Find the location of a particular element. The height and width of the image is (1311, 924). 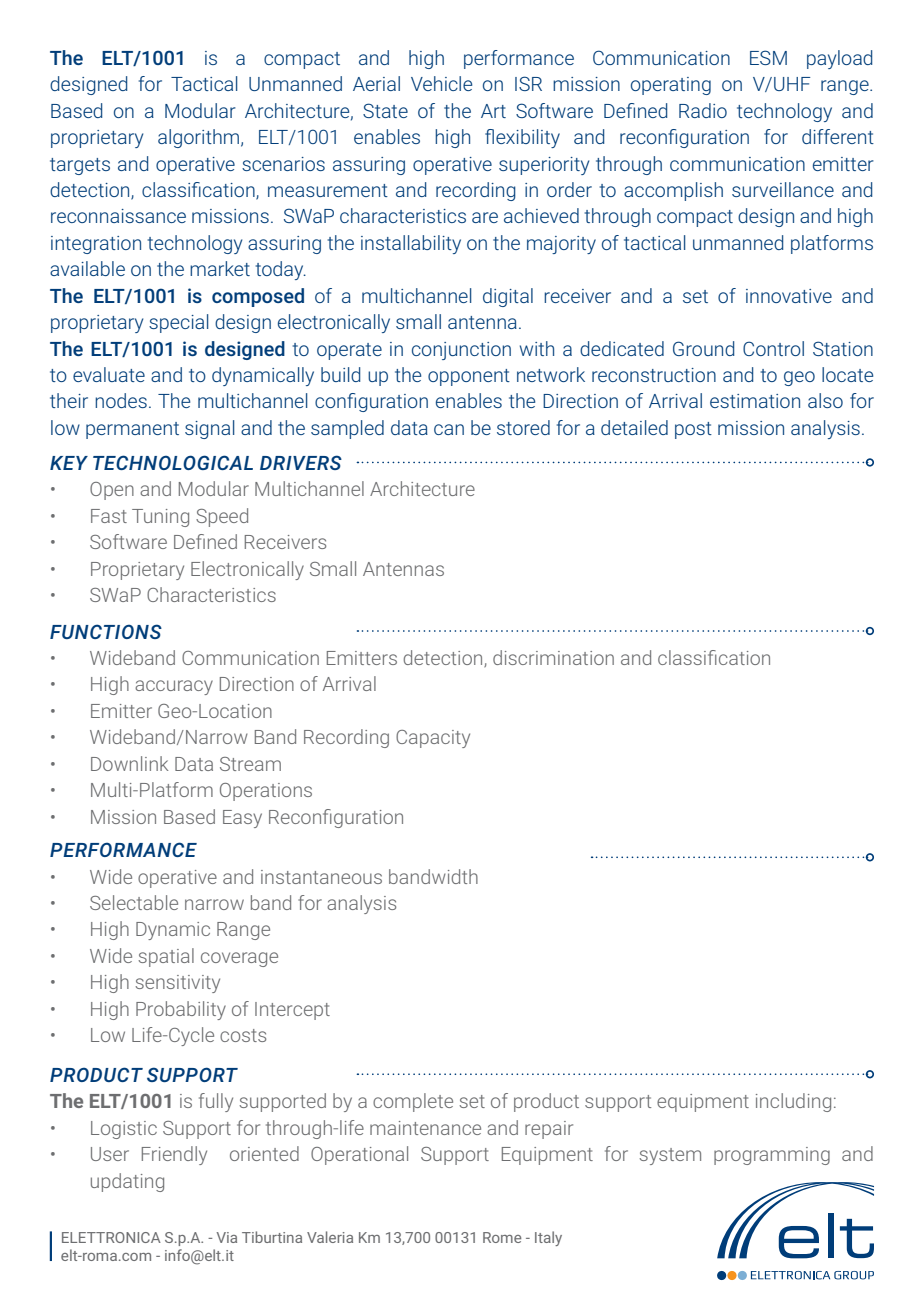

Easy is located at coordinates (242, 819).
